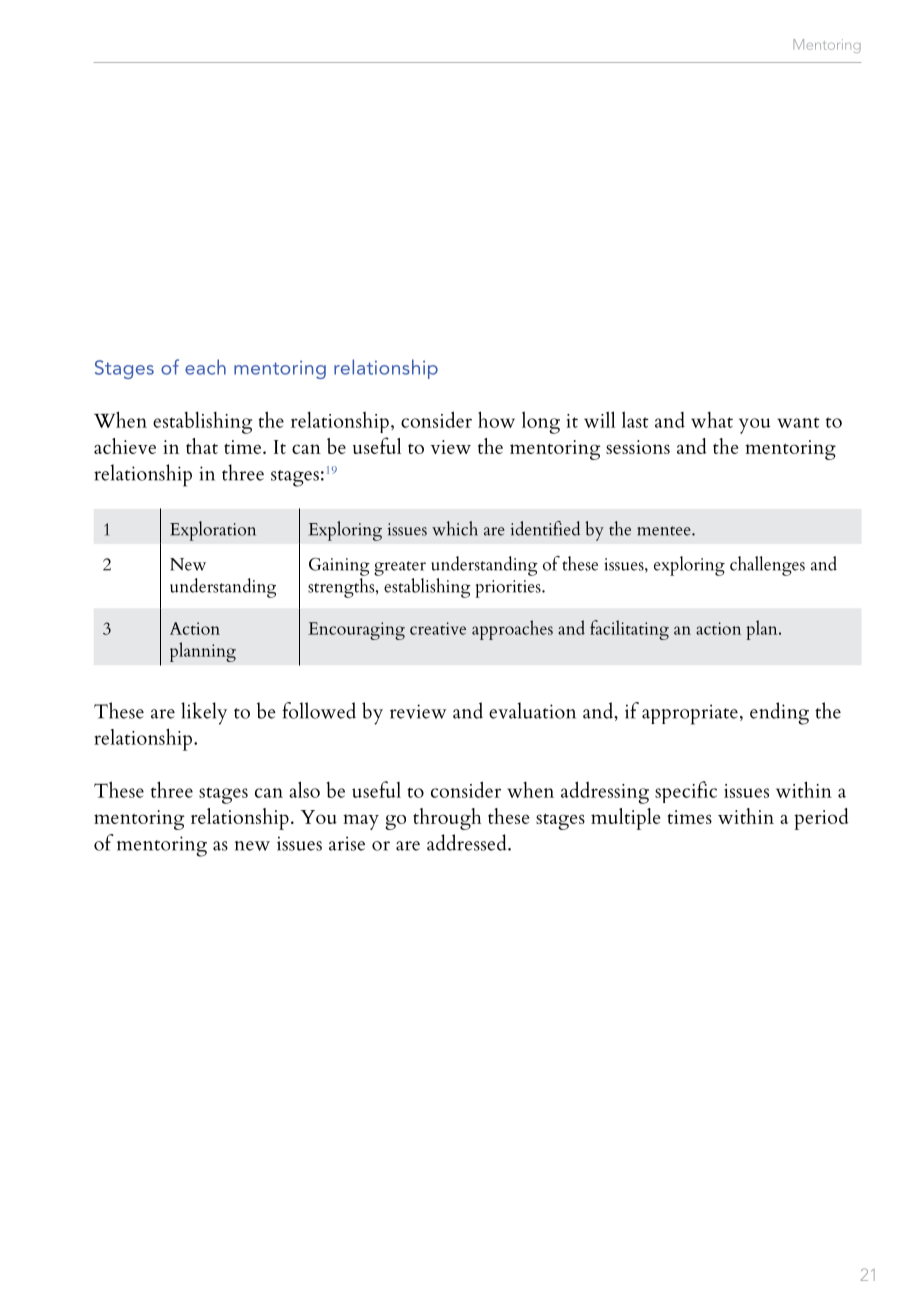 The image size is (924, 1311). What do you see at coordinates (767, 566) in the screenshot?
I see `challenges` at bounding box center [767, 566].
